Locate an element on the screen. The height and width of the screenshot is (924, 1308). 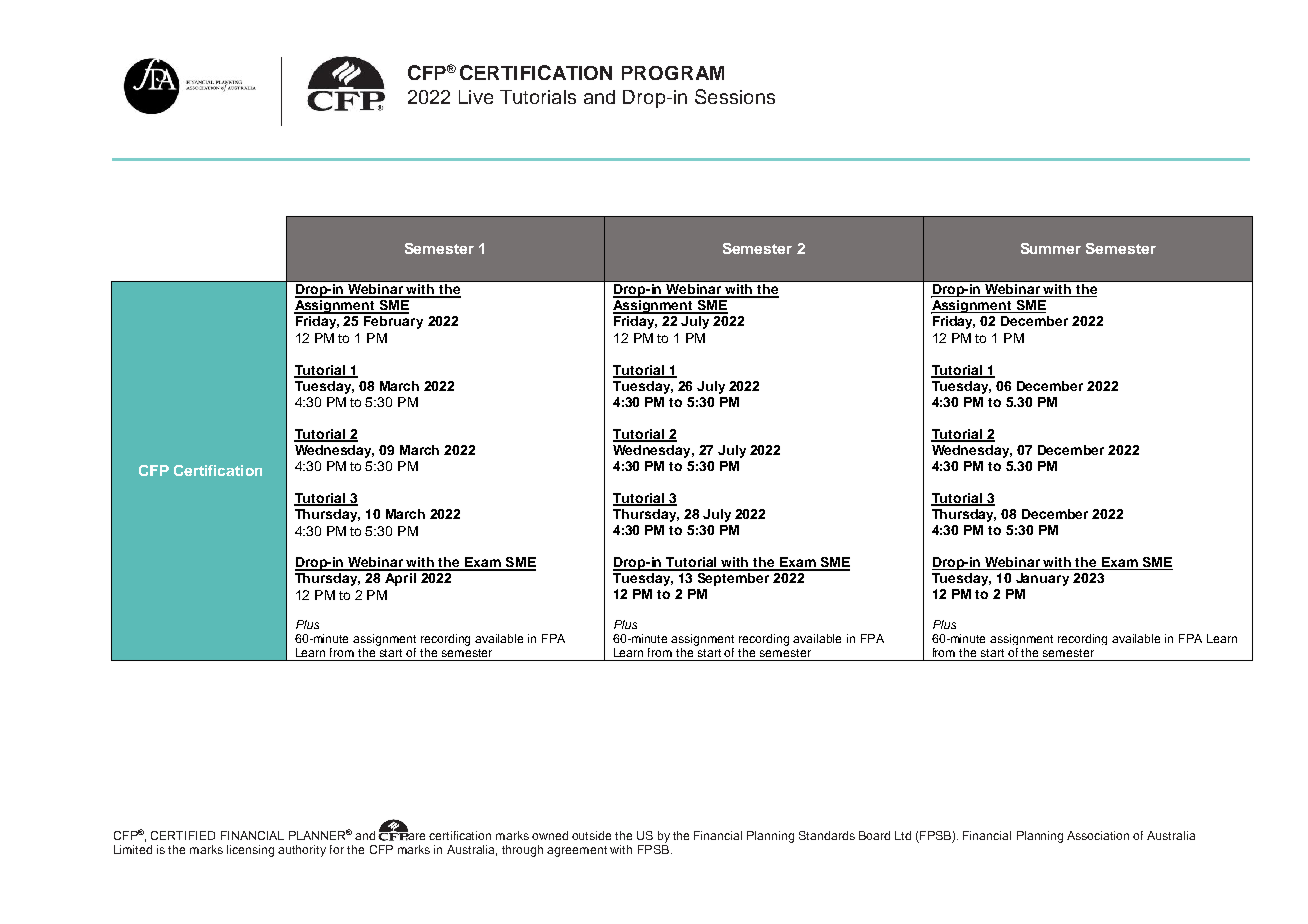
CERTIFIED is located at coordinates (183, 835).
